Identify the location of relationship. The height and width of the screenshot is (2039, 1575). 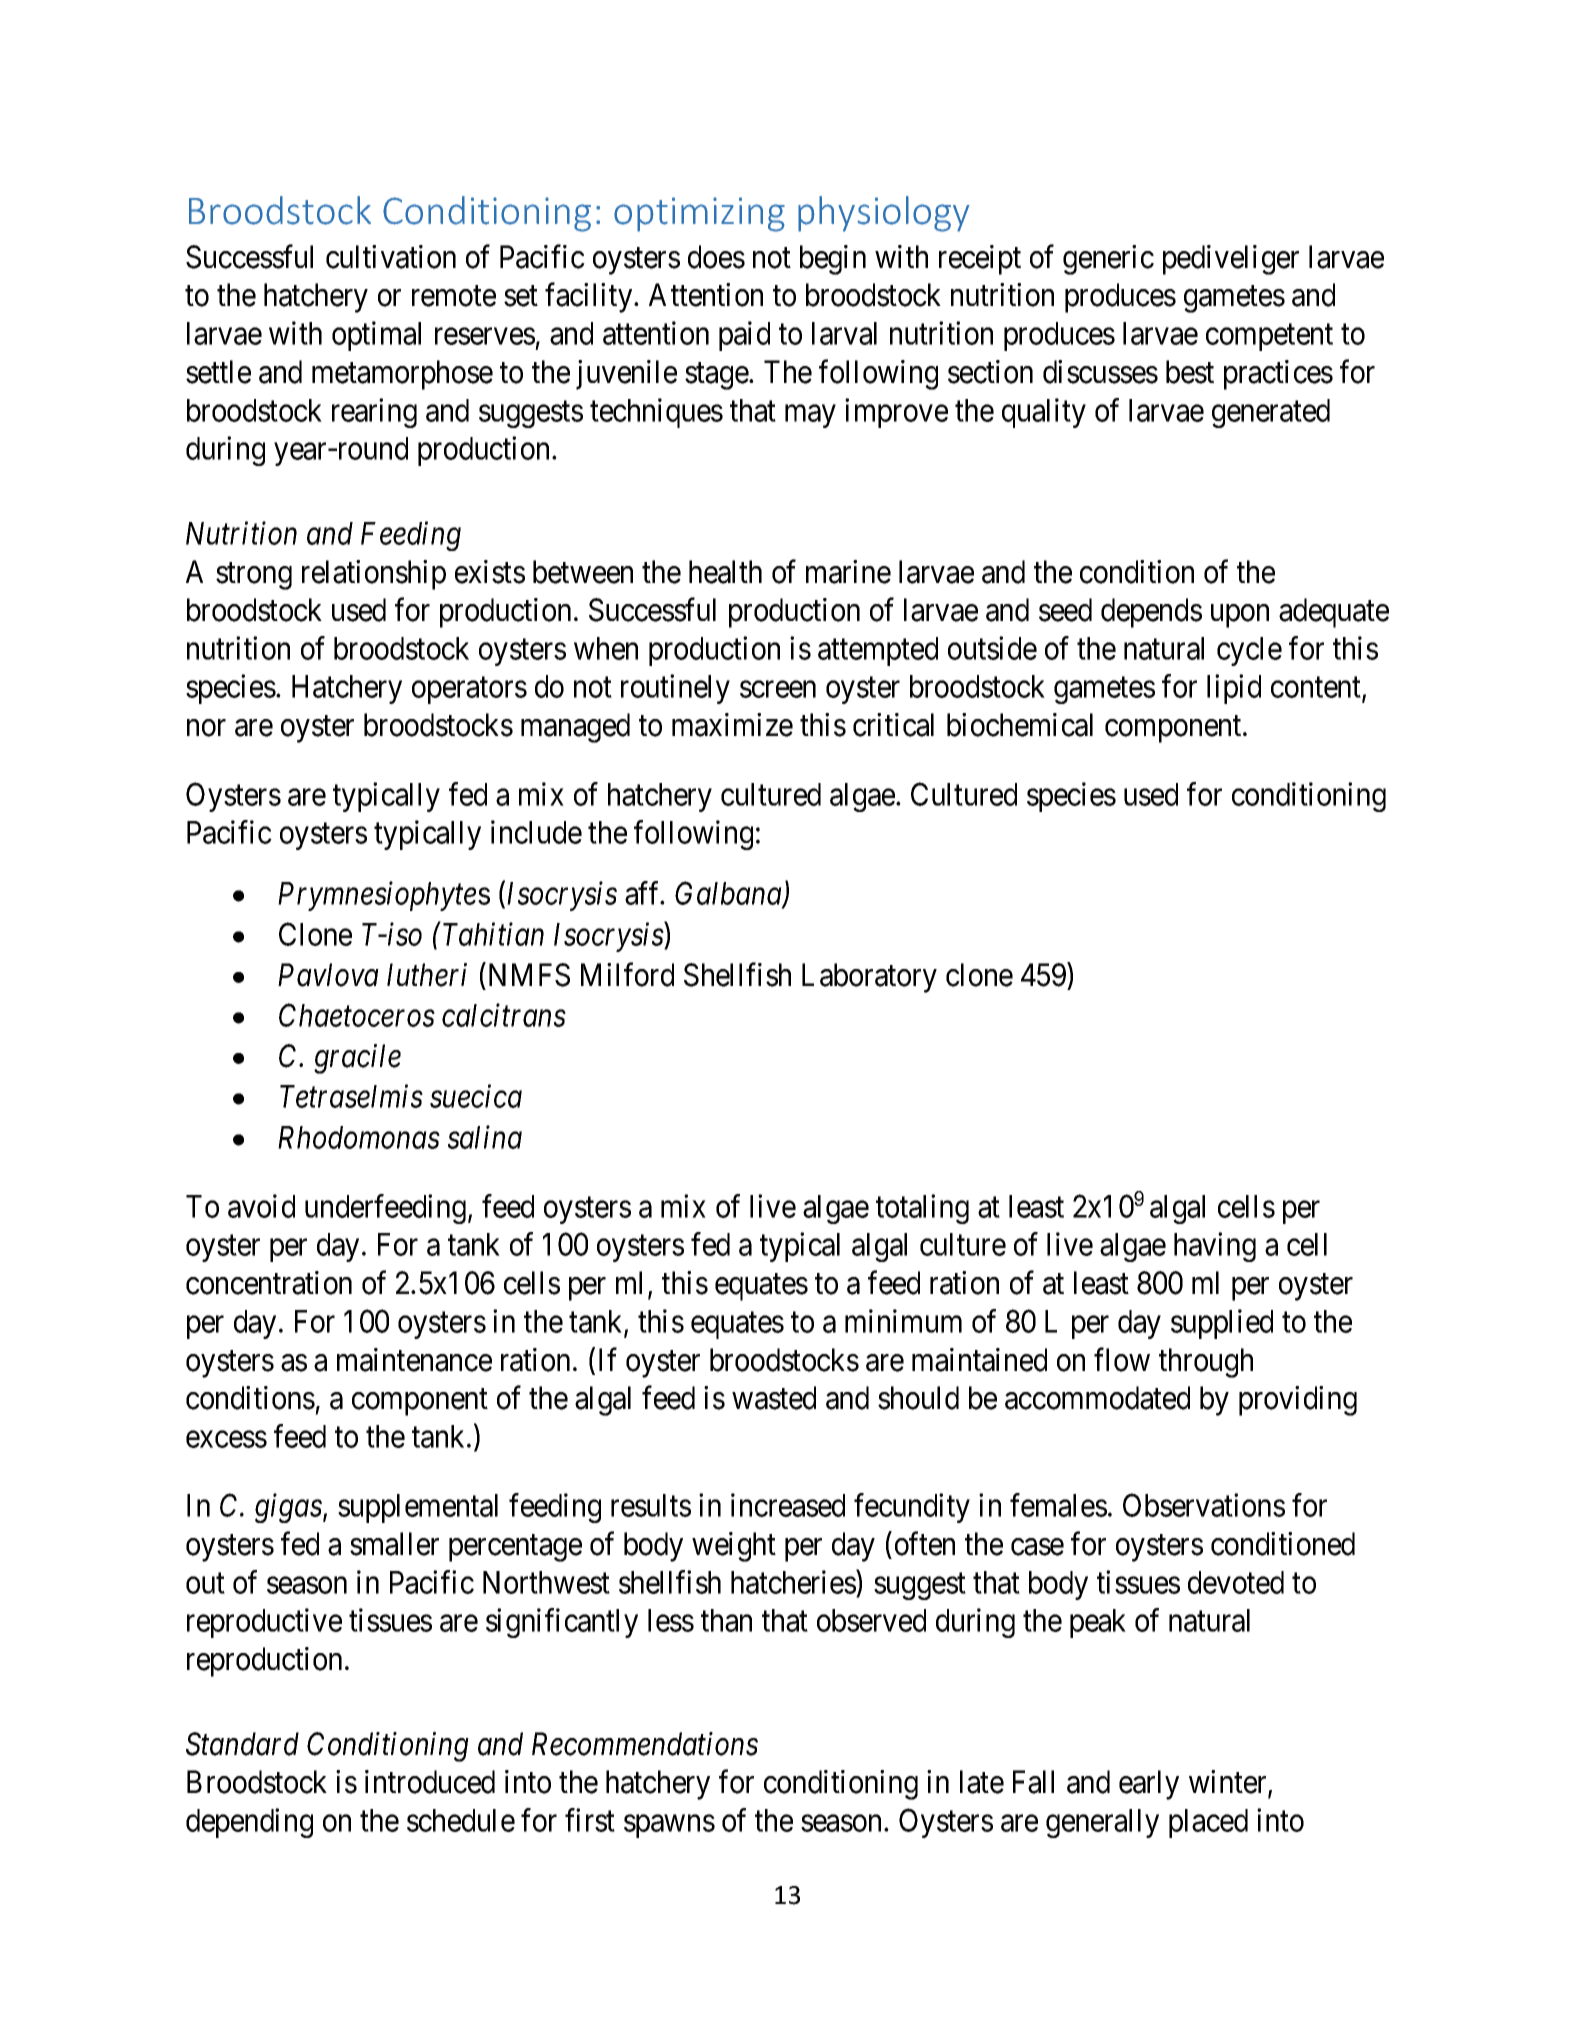
(374, 575).
